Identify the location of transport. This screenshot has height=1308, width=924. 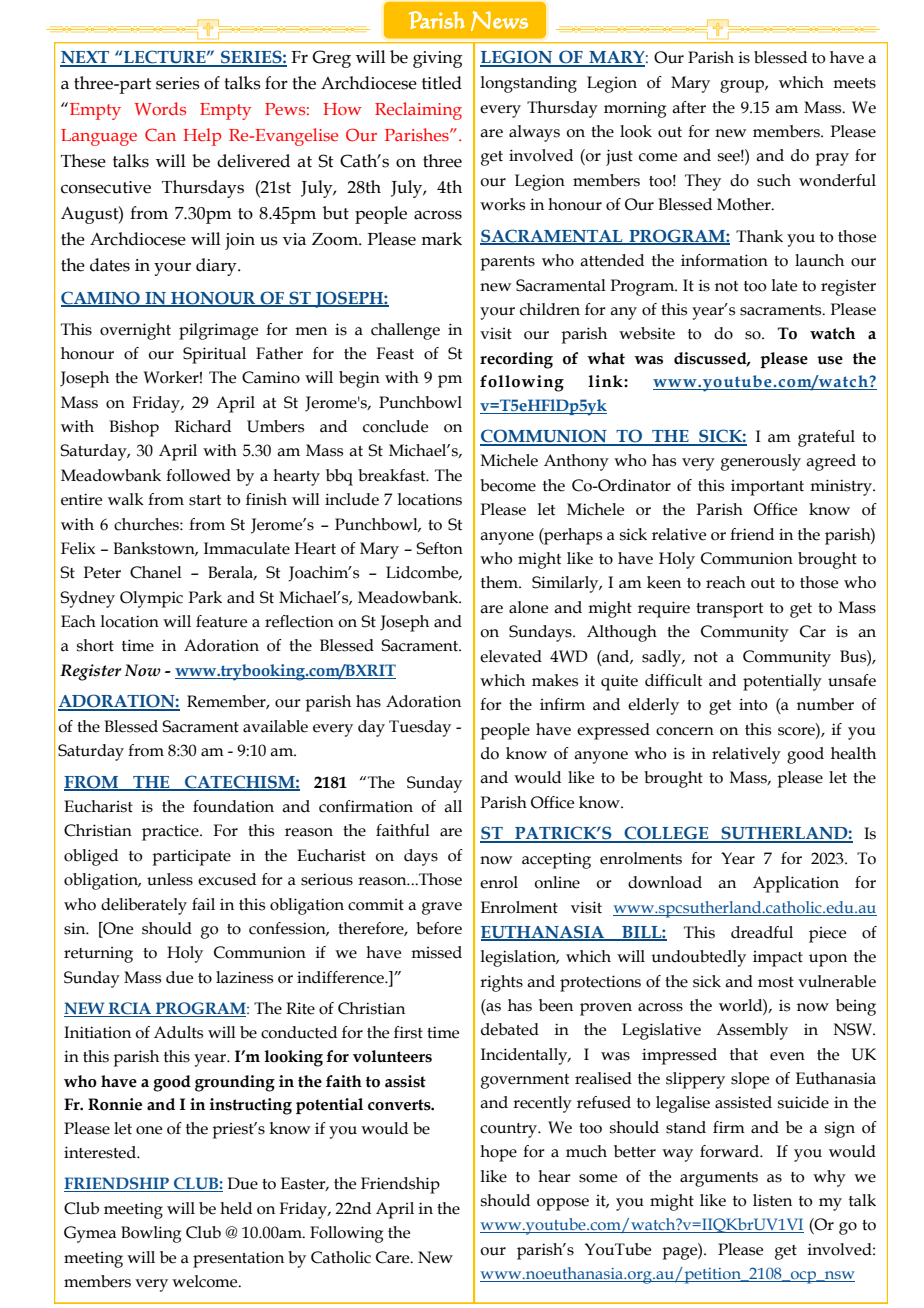
(729, 610).
